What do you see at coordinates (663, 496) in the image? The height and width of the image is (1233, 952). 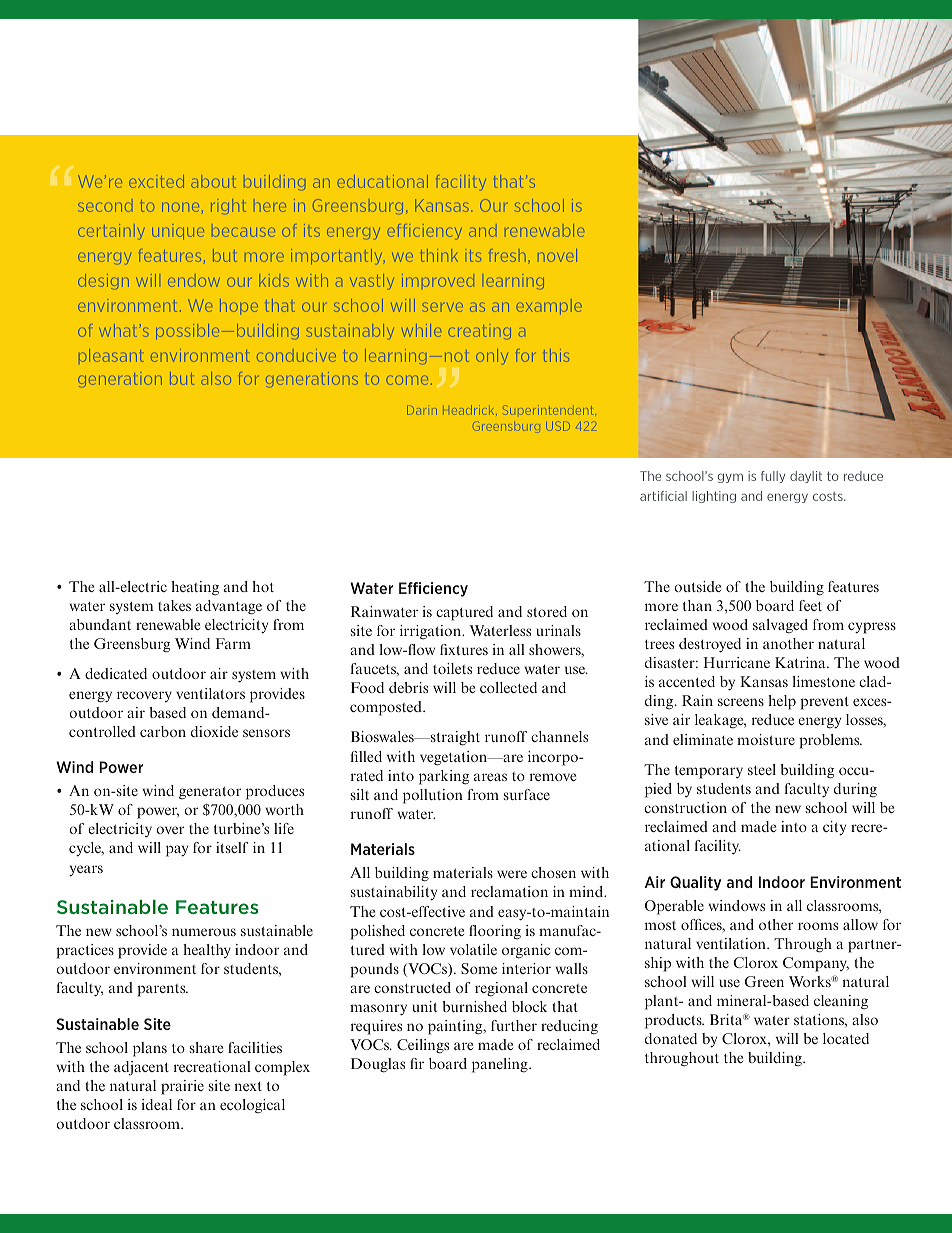 I see `artificial` at bounding box center [663, 496].
